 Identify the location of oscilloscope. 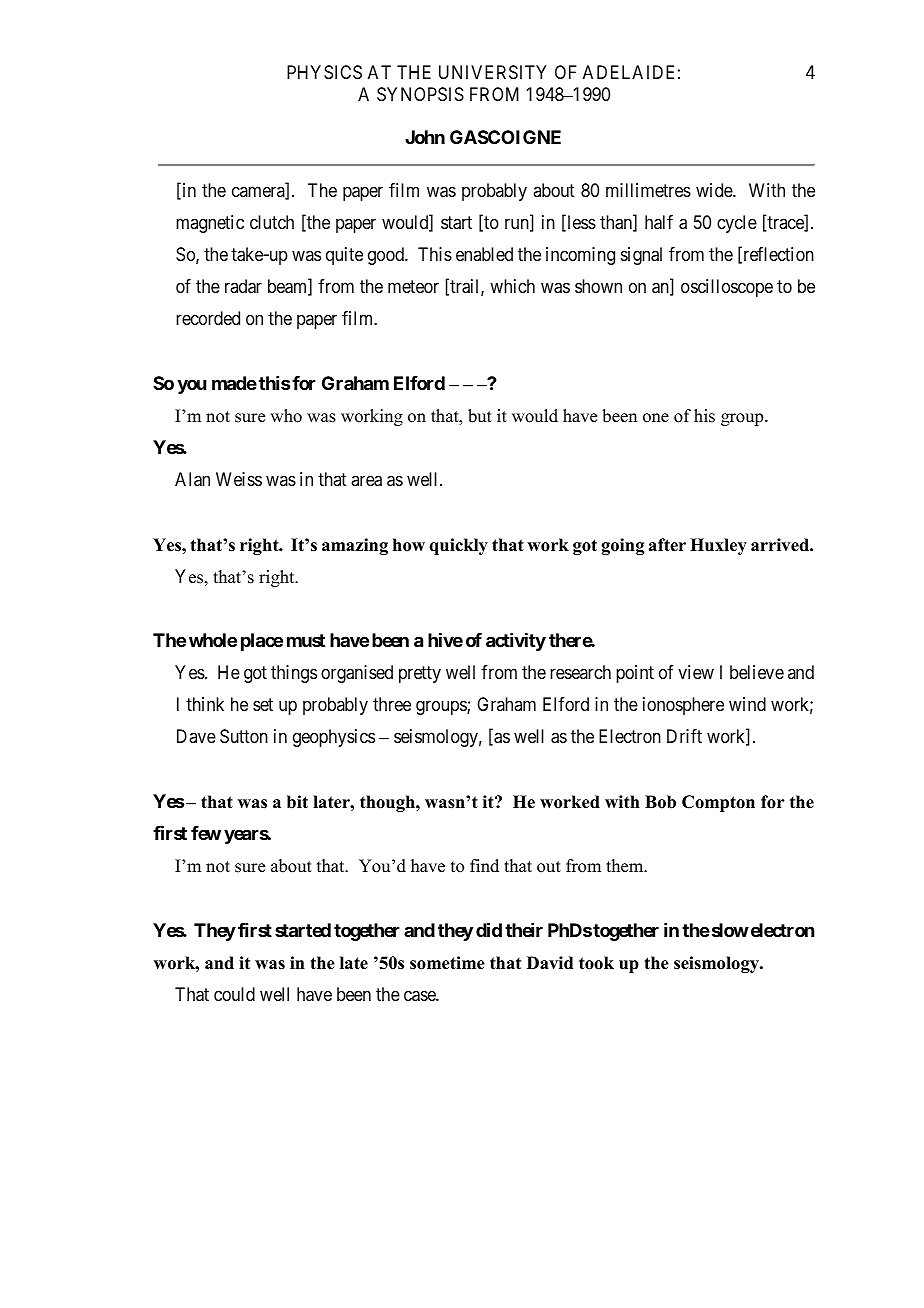
(727, 288).
